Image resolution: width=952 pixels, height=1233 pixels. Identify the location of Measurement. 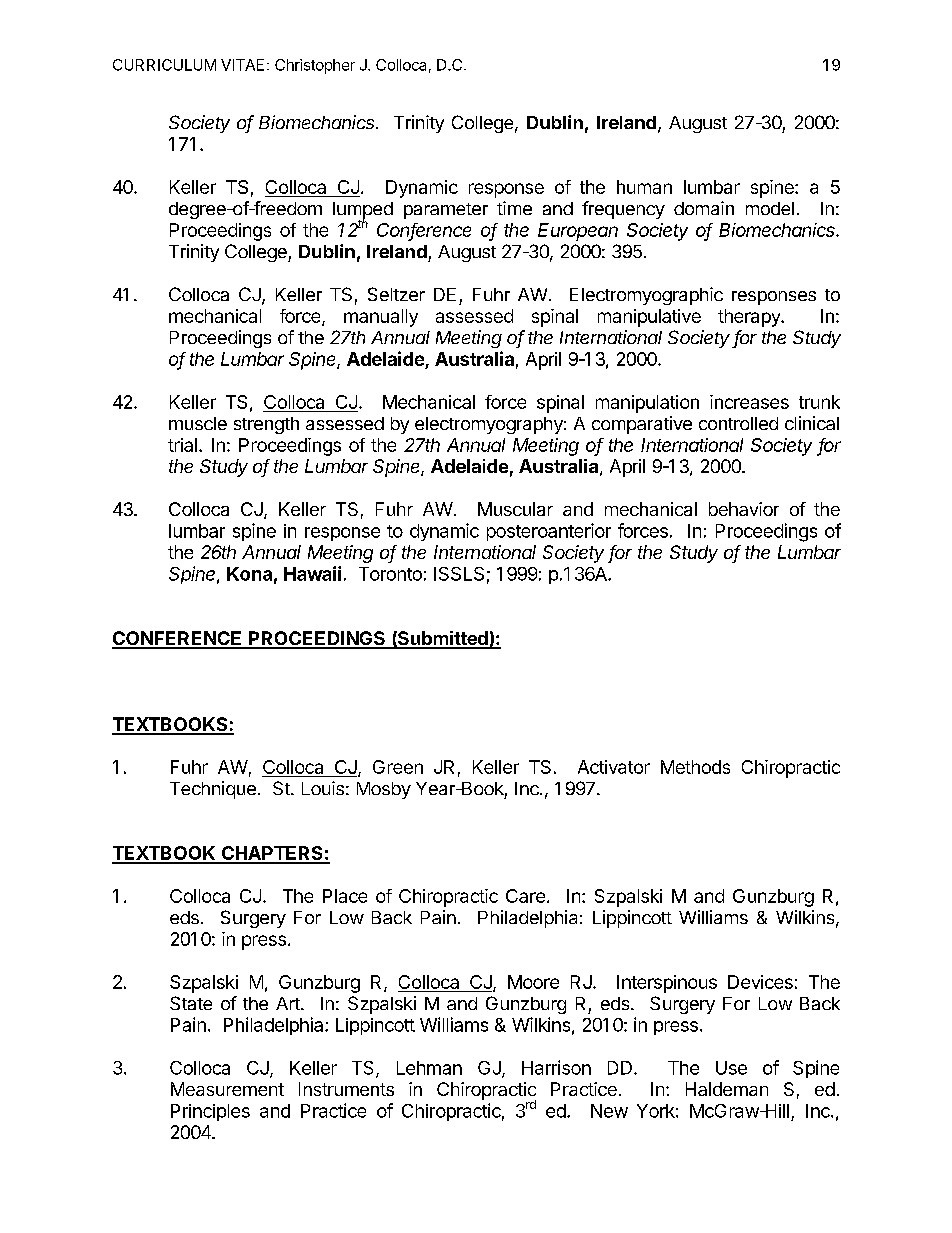
(227, 1089).
